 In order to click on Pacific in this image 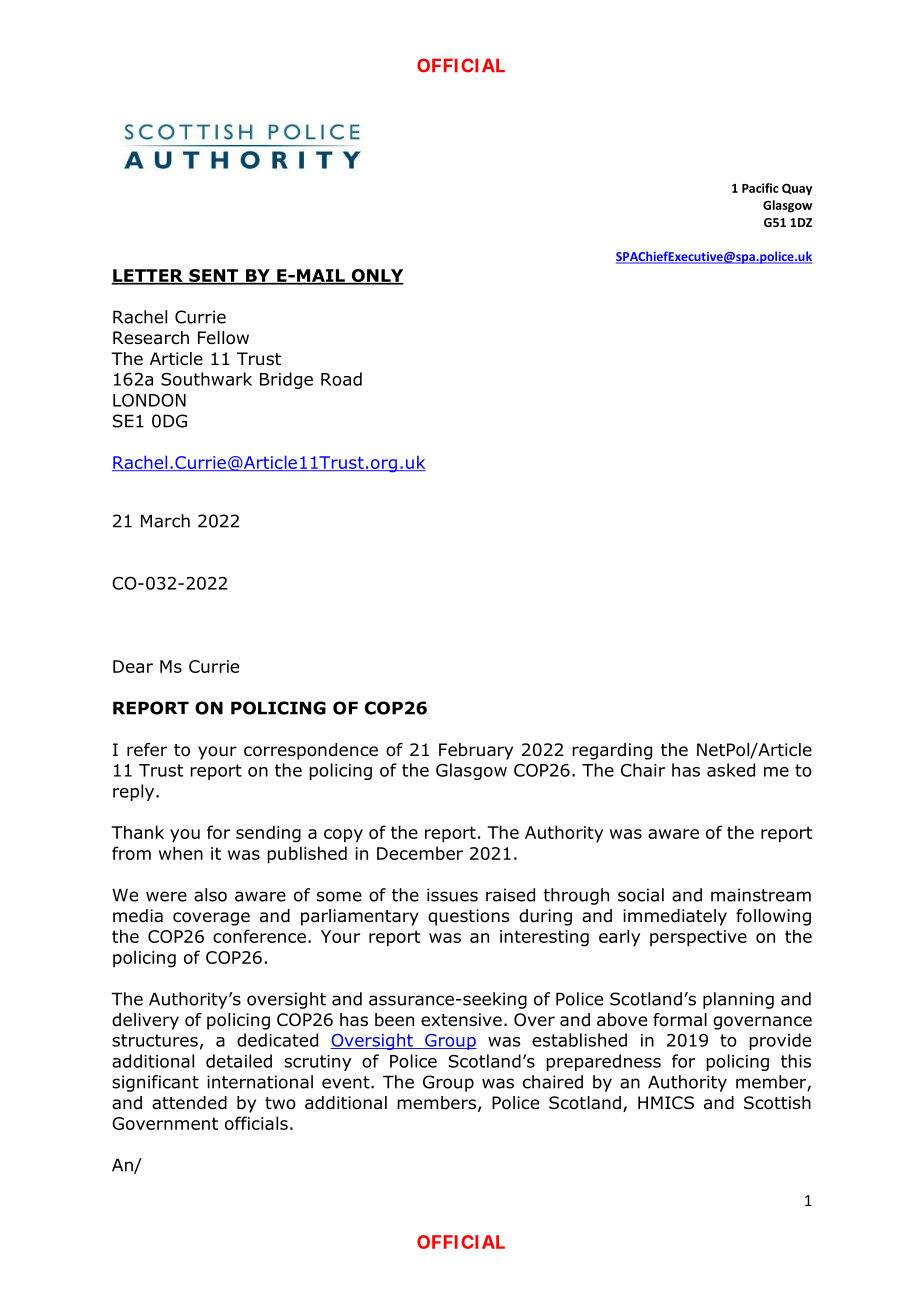, I will do `click(760, 188)`.
